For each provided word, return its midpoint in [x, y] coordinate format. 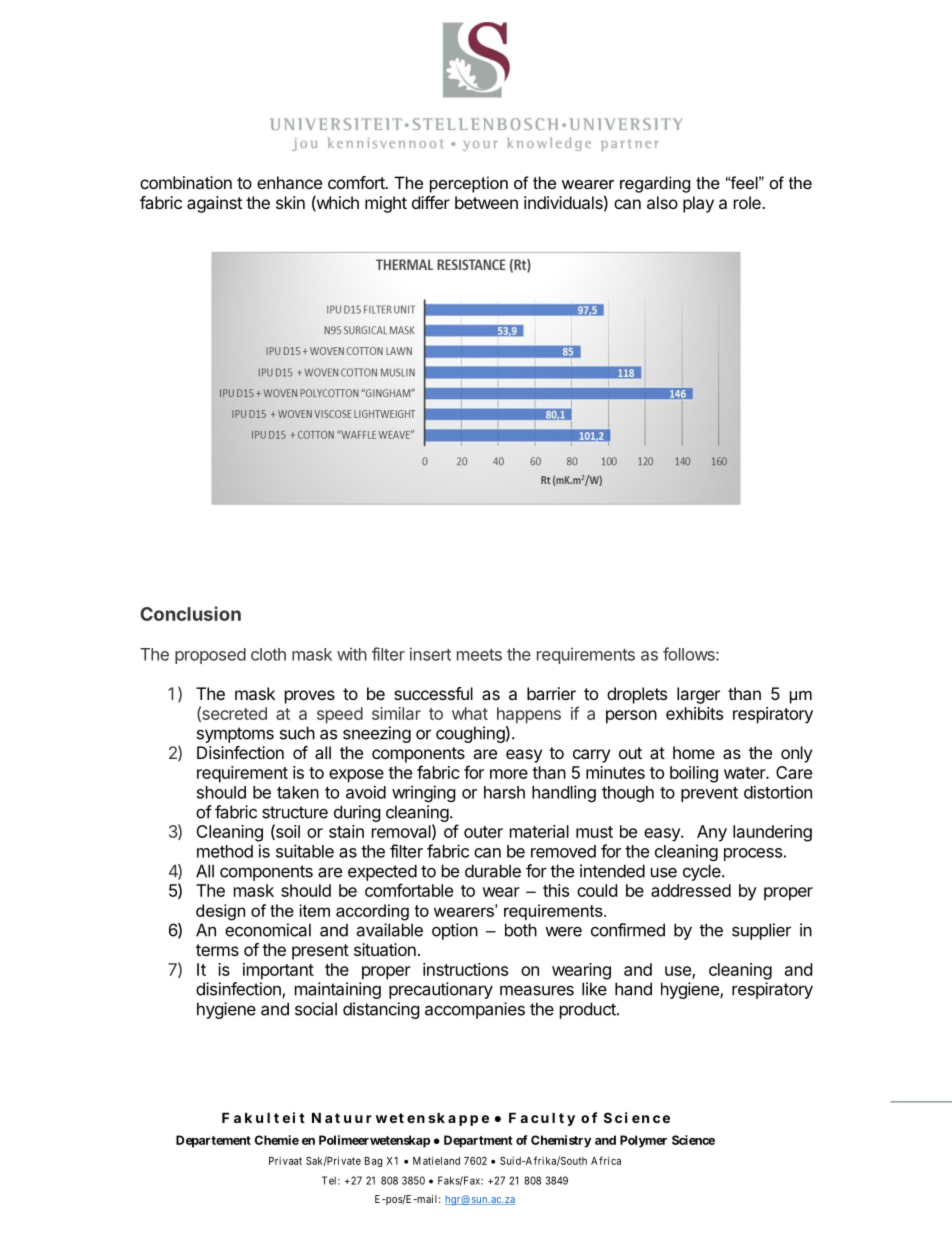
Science [693, 1140]
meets [479, 655]
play [698, 204]
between [486, 202]
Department [478, 1141]
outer [483, 832]
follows [690, 654]
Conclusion [190, 613]
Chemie [277, 1140]
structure [295, 812]
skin [290, 202]
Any [712, 833]
